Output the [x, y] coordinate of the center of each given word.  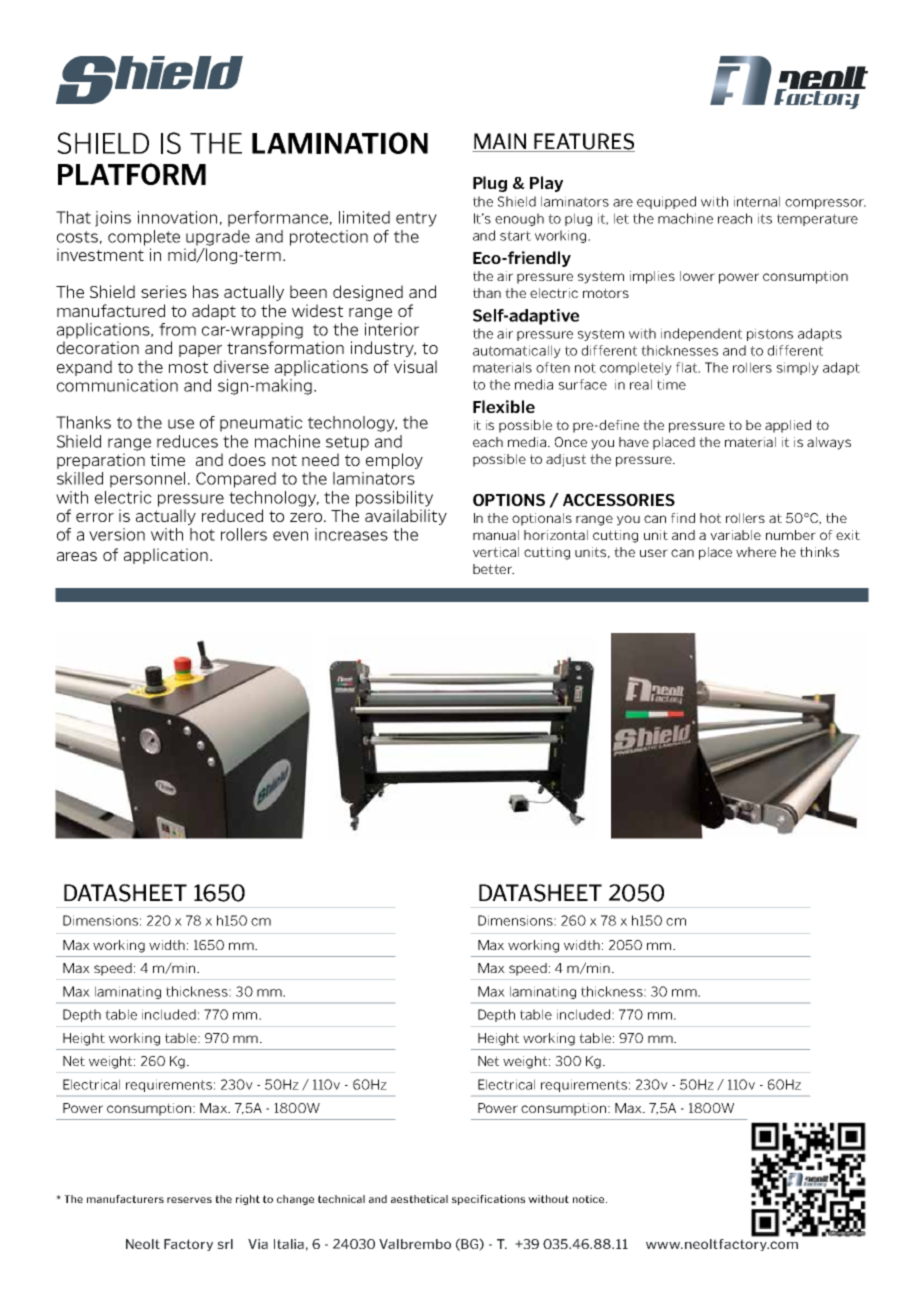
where [756, 552]
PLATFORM [132, 174]
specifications [488, 1200]
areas [77, 556]
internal [757, 201]
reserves [189, 1200]
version [117, 534]
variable [735, 535]
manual [496, 535]
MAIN [500, 141]
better [493, 569]
